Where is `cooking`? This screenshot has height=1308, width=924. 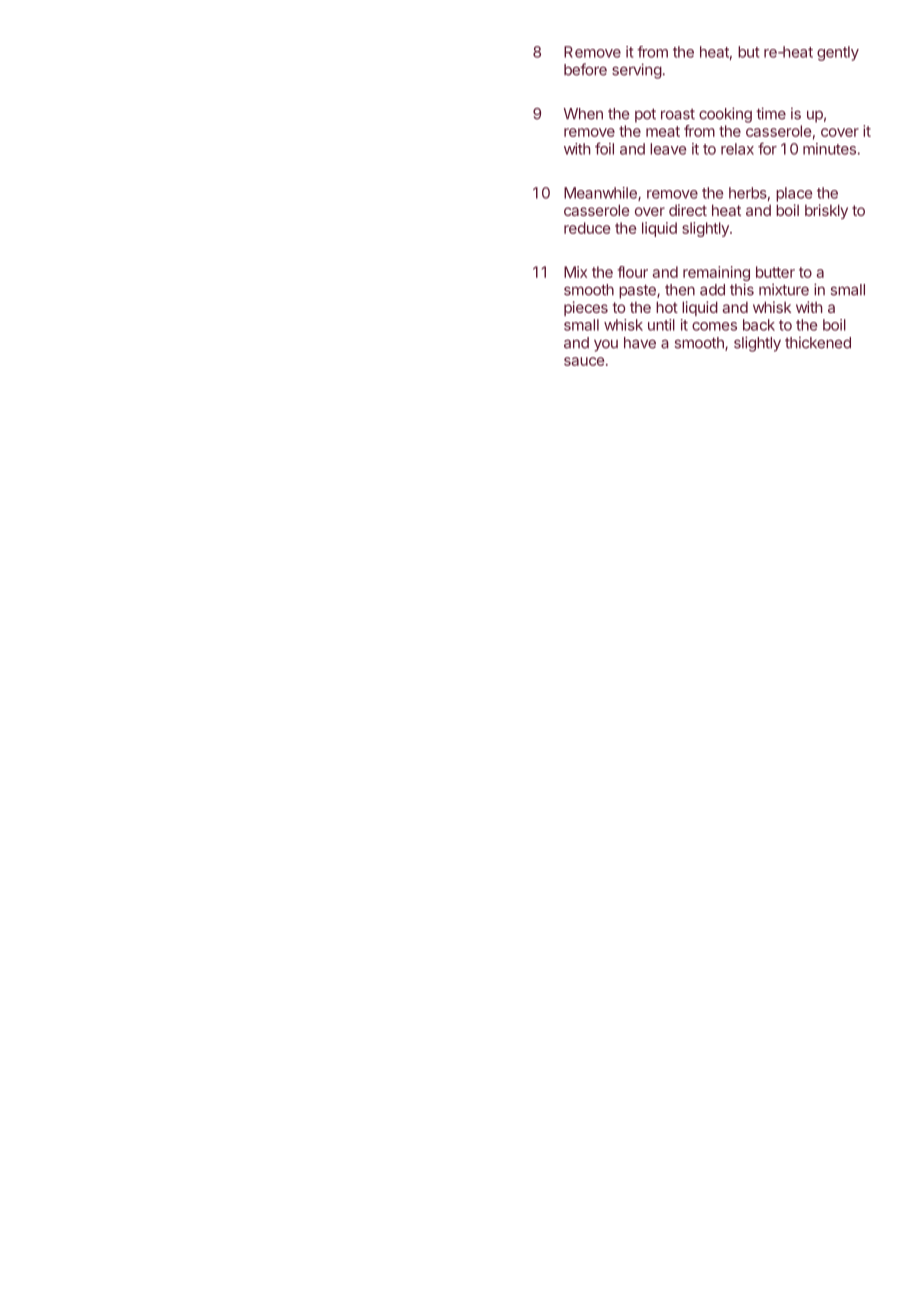 cooking is located at coordinates (725, 115).
